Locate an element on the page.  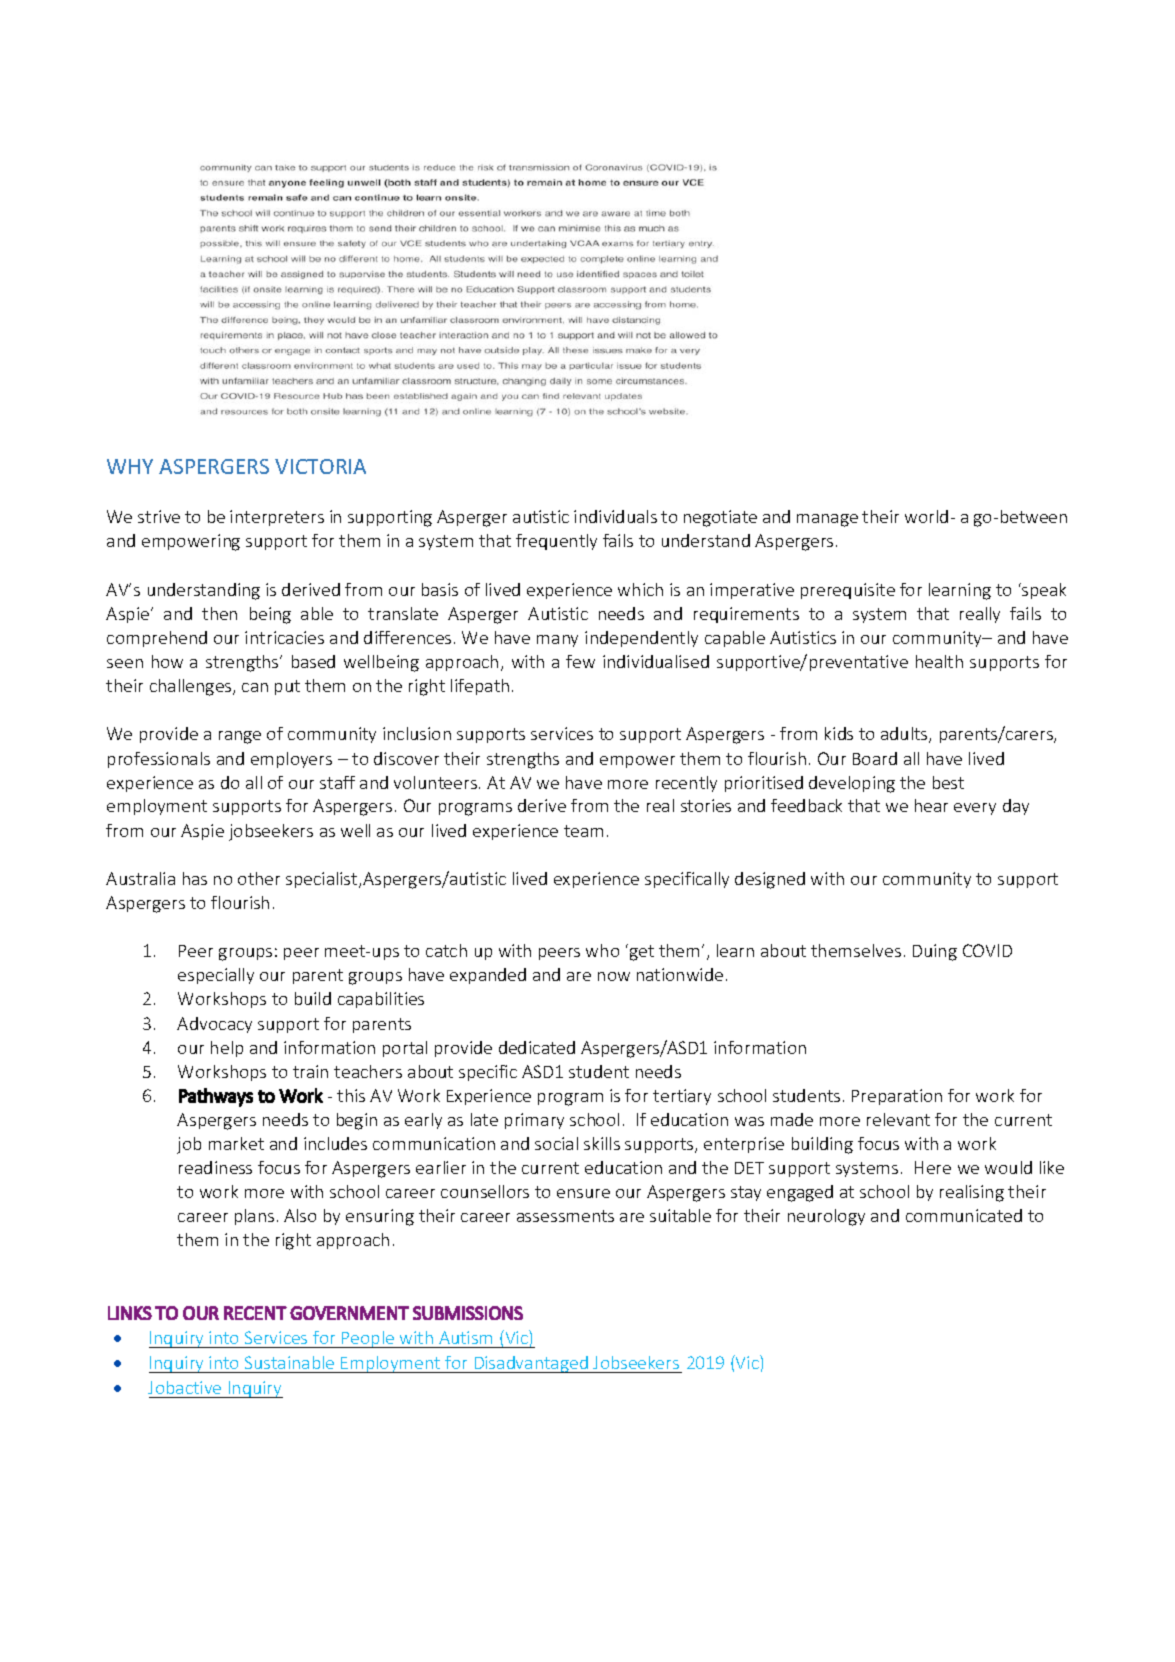
interpreters is located at coordinates (277, 518).
